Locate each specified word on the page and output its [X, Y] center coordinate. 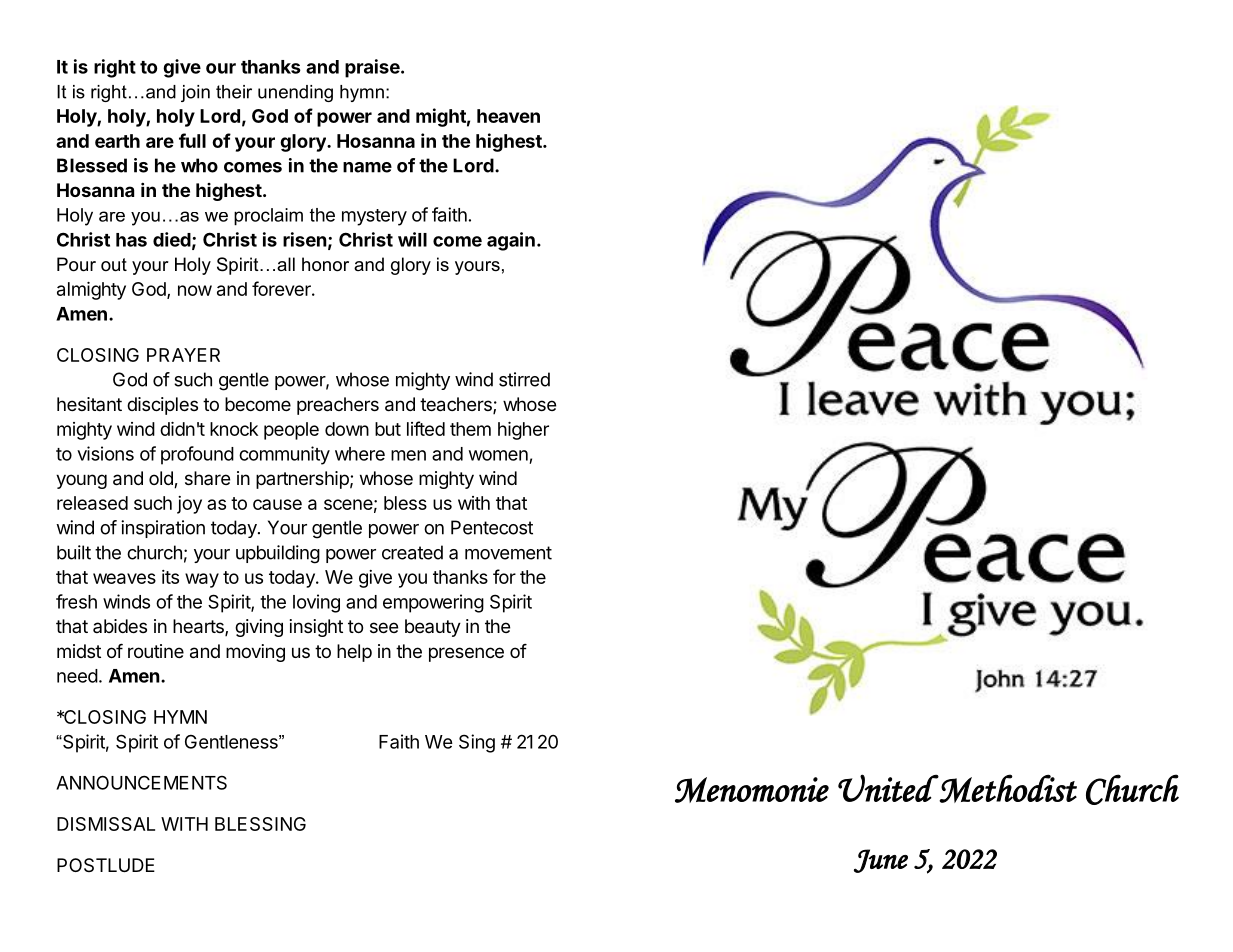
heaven [508, 116]
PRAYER [183, 355]
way [202, 580]
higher [523, 431]
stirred [524, 379]
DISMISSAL [106, 824]
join [195, 93]
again [511, 241]
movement [508, 553]
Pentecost [492, 527]
